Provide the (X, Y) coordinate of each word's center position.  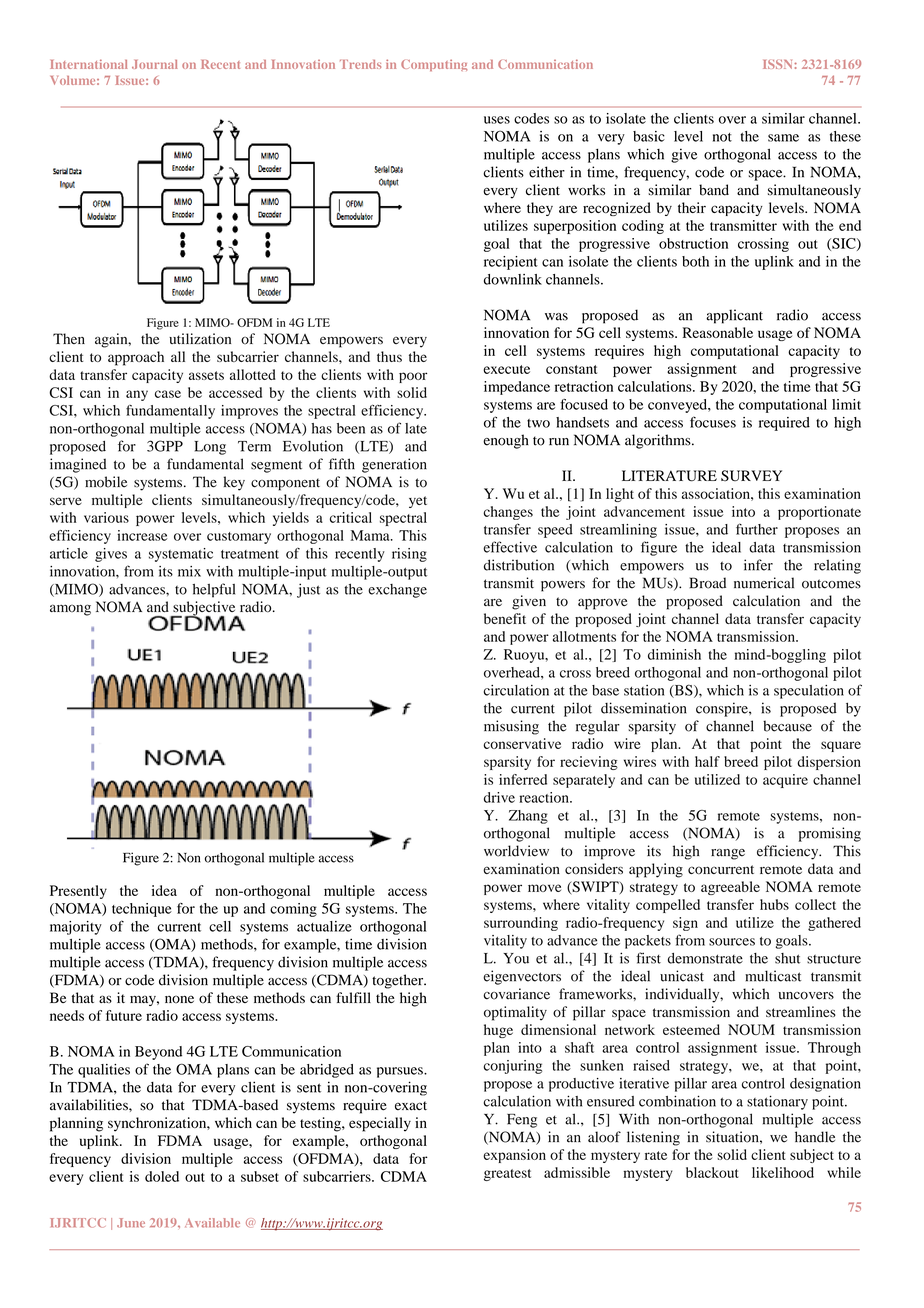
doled (162, 1176)
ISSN (779, 64)
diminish (674, 654)
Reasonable (718, 332)
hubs (774, 904)
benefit (505, 618)
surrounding (521, 924)
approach (136, 358)
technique (142, 910)
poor (413, 377)
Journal (155, 64)
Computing (434, 65)
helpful (214, 590)
